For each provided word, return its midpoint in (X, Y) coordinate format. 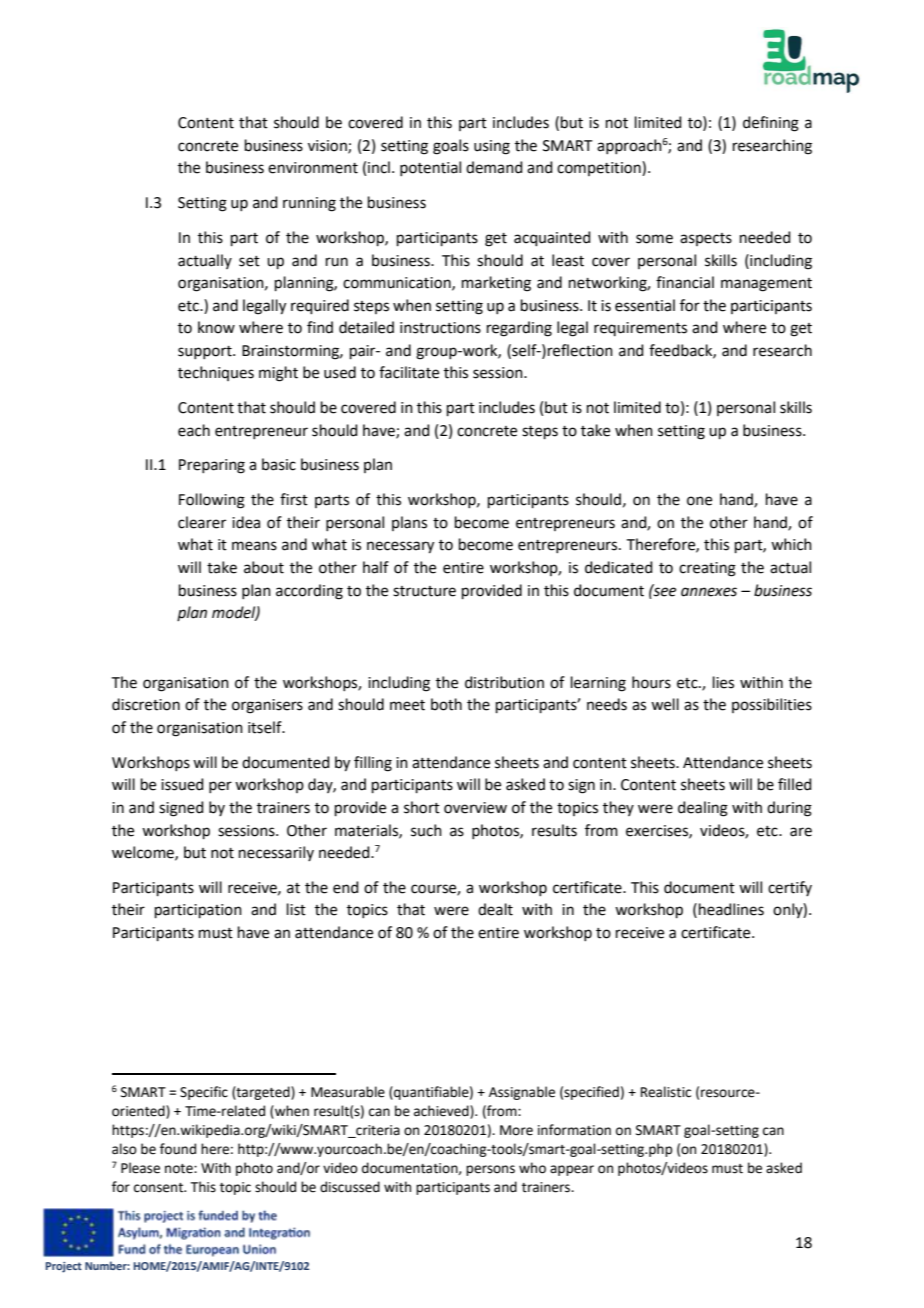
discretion (146, 704)
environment (313, 168)
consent (160, 1188)
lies (723, 682)
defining (771, 124)
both (446, 704)
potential (430, 168)
